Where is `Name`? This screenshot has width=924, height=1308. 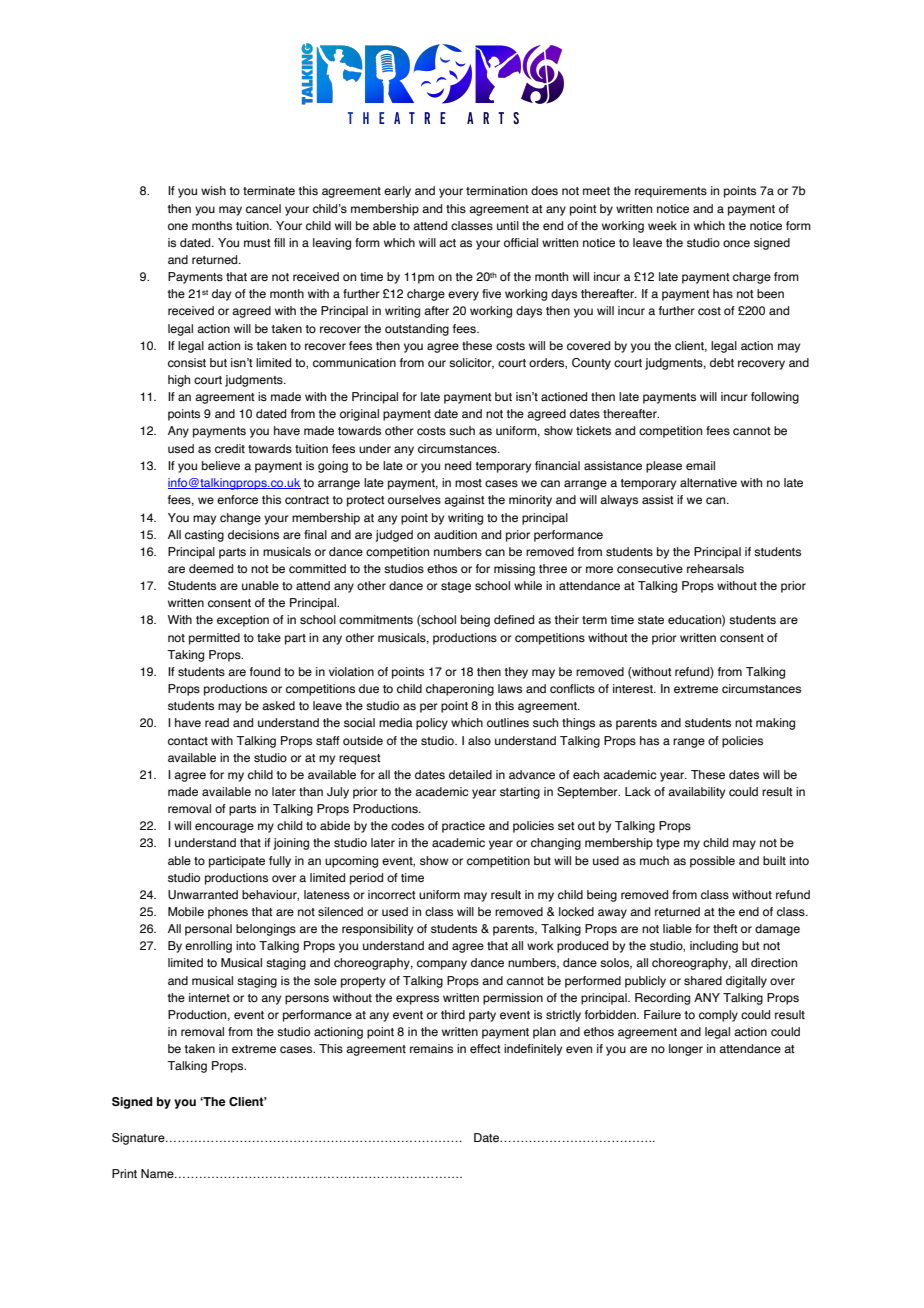
Name is located at coordinates (158, 1173).
